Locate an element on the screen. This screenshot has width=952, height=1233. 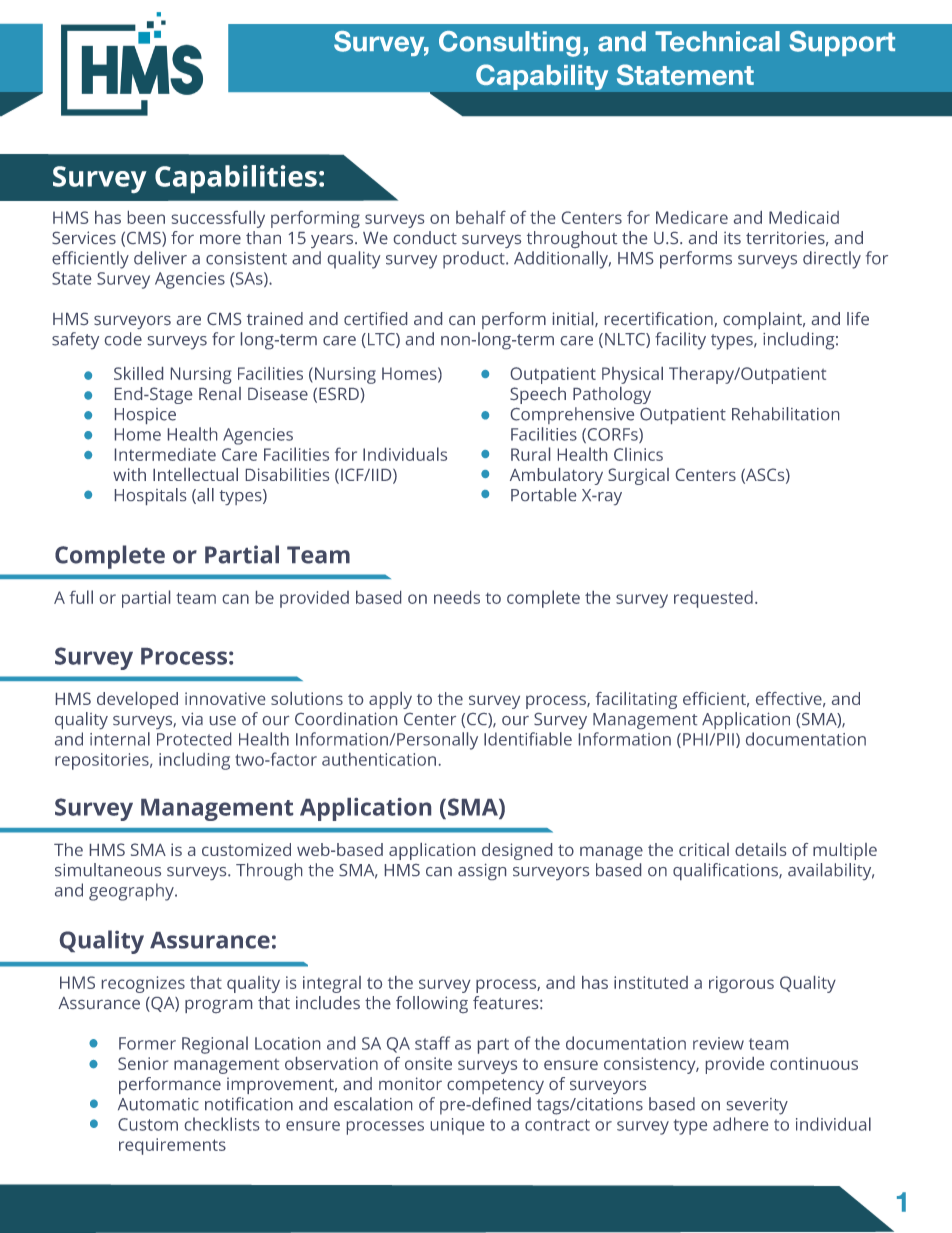
facilitating is located at coordinates (636, 700).
